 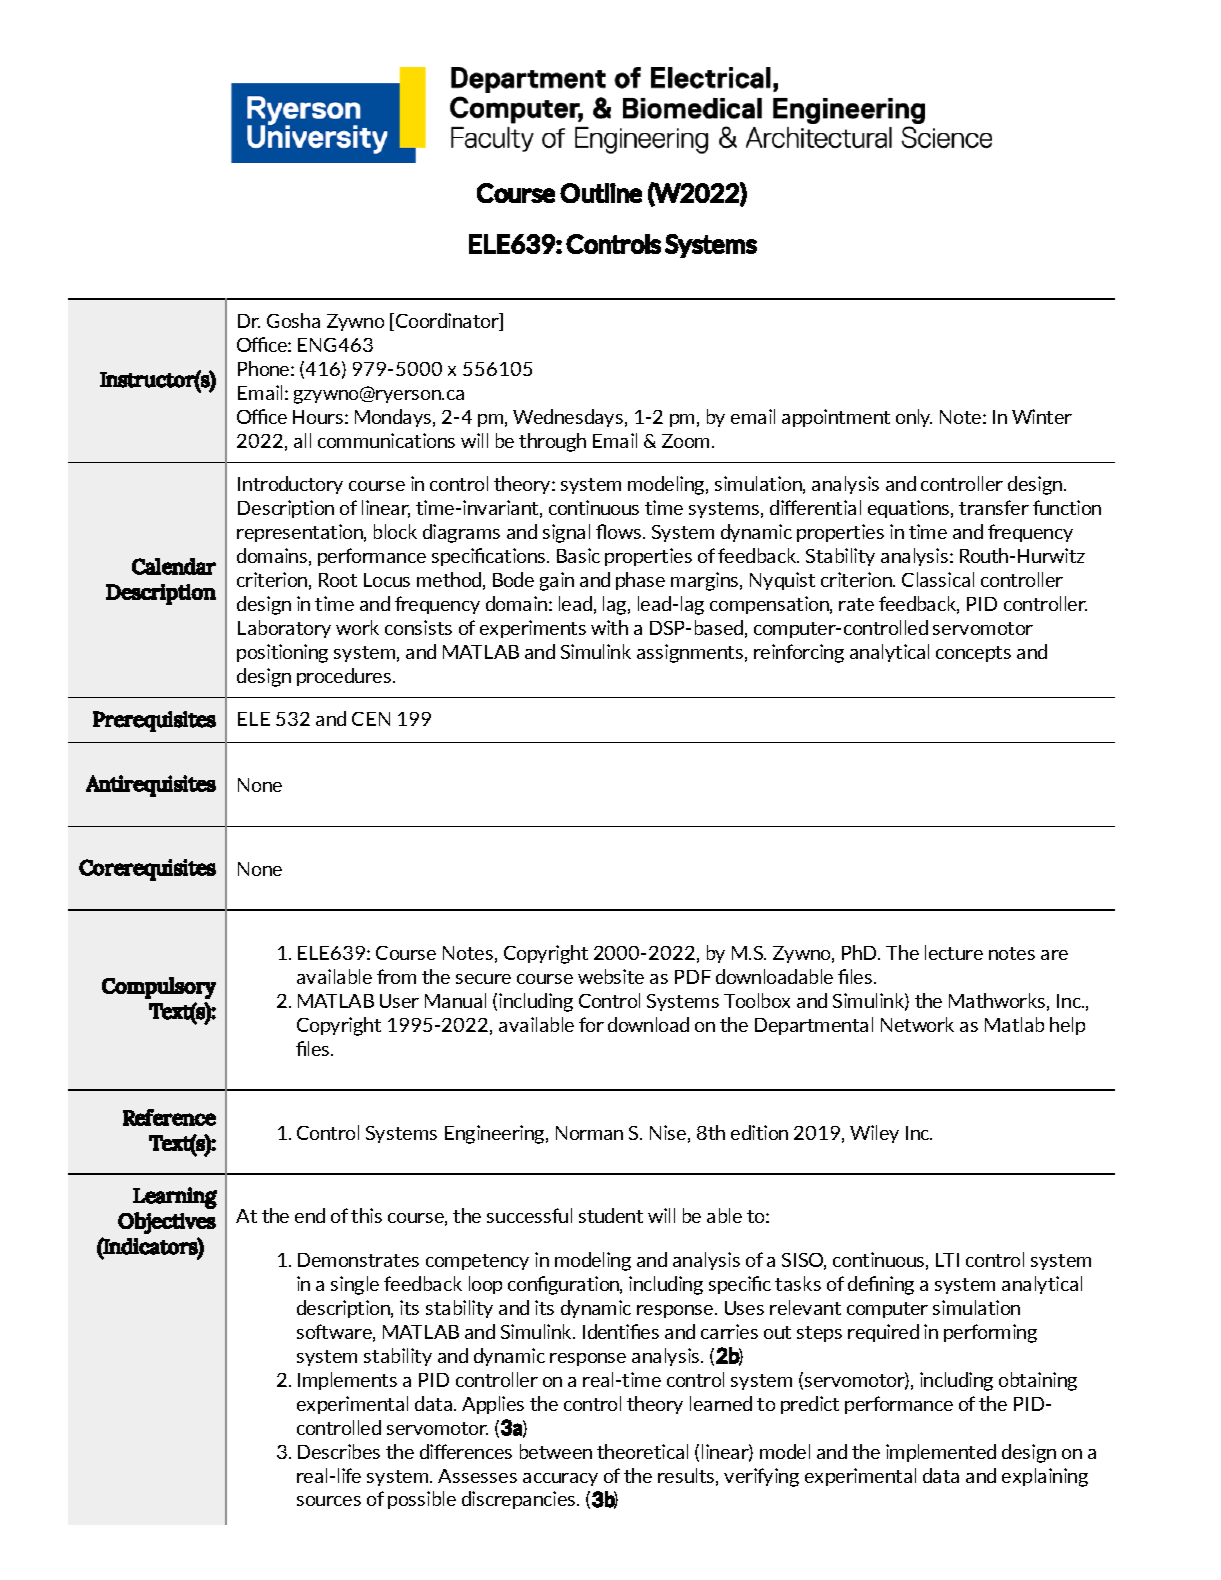 I want to click on Outline, so click(x=601, y=193).
